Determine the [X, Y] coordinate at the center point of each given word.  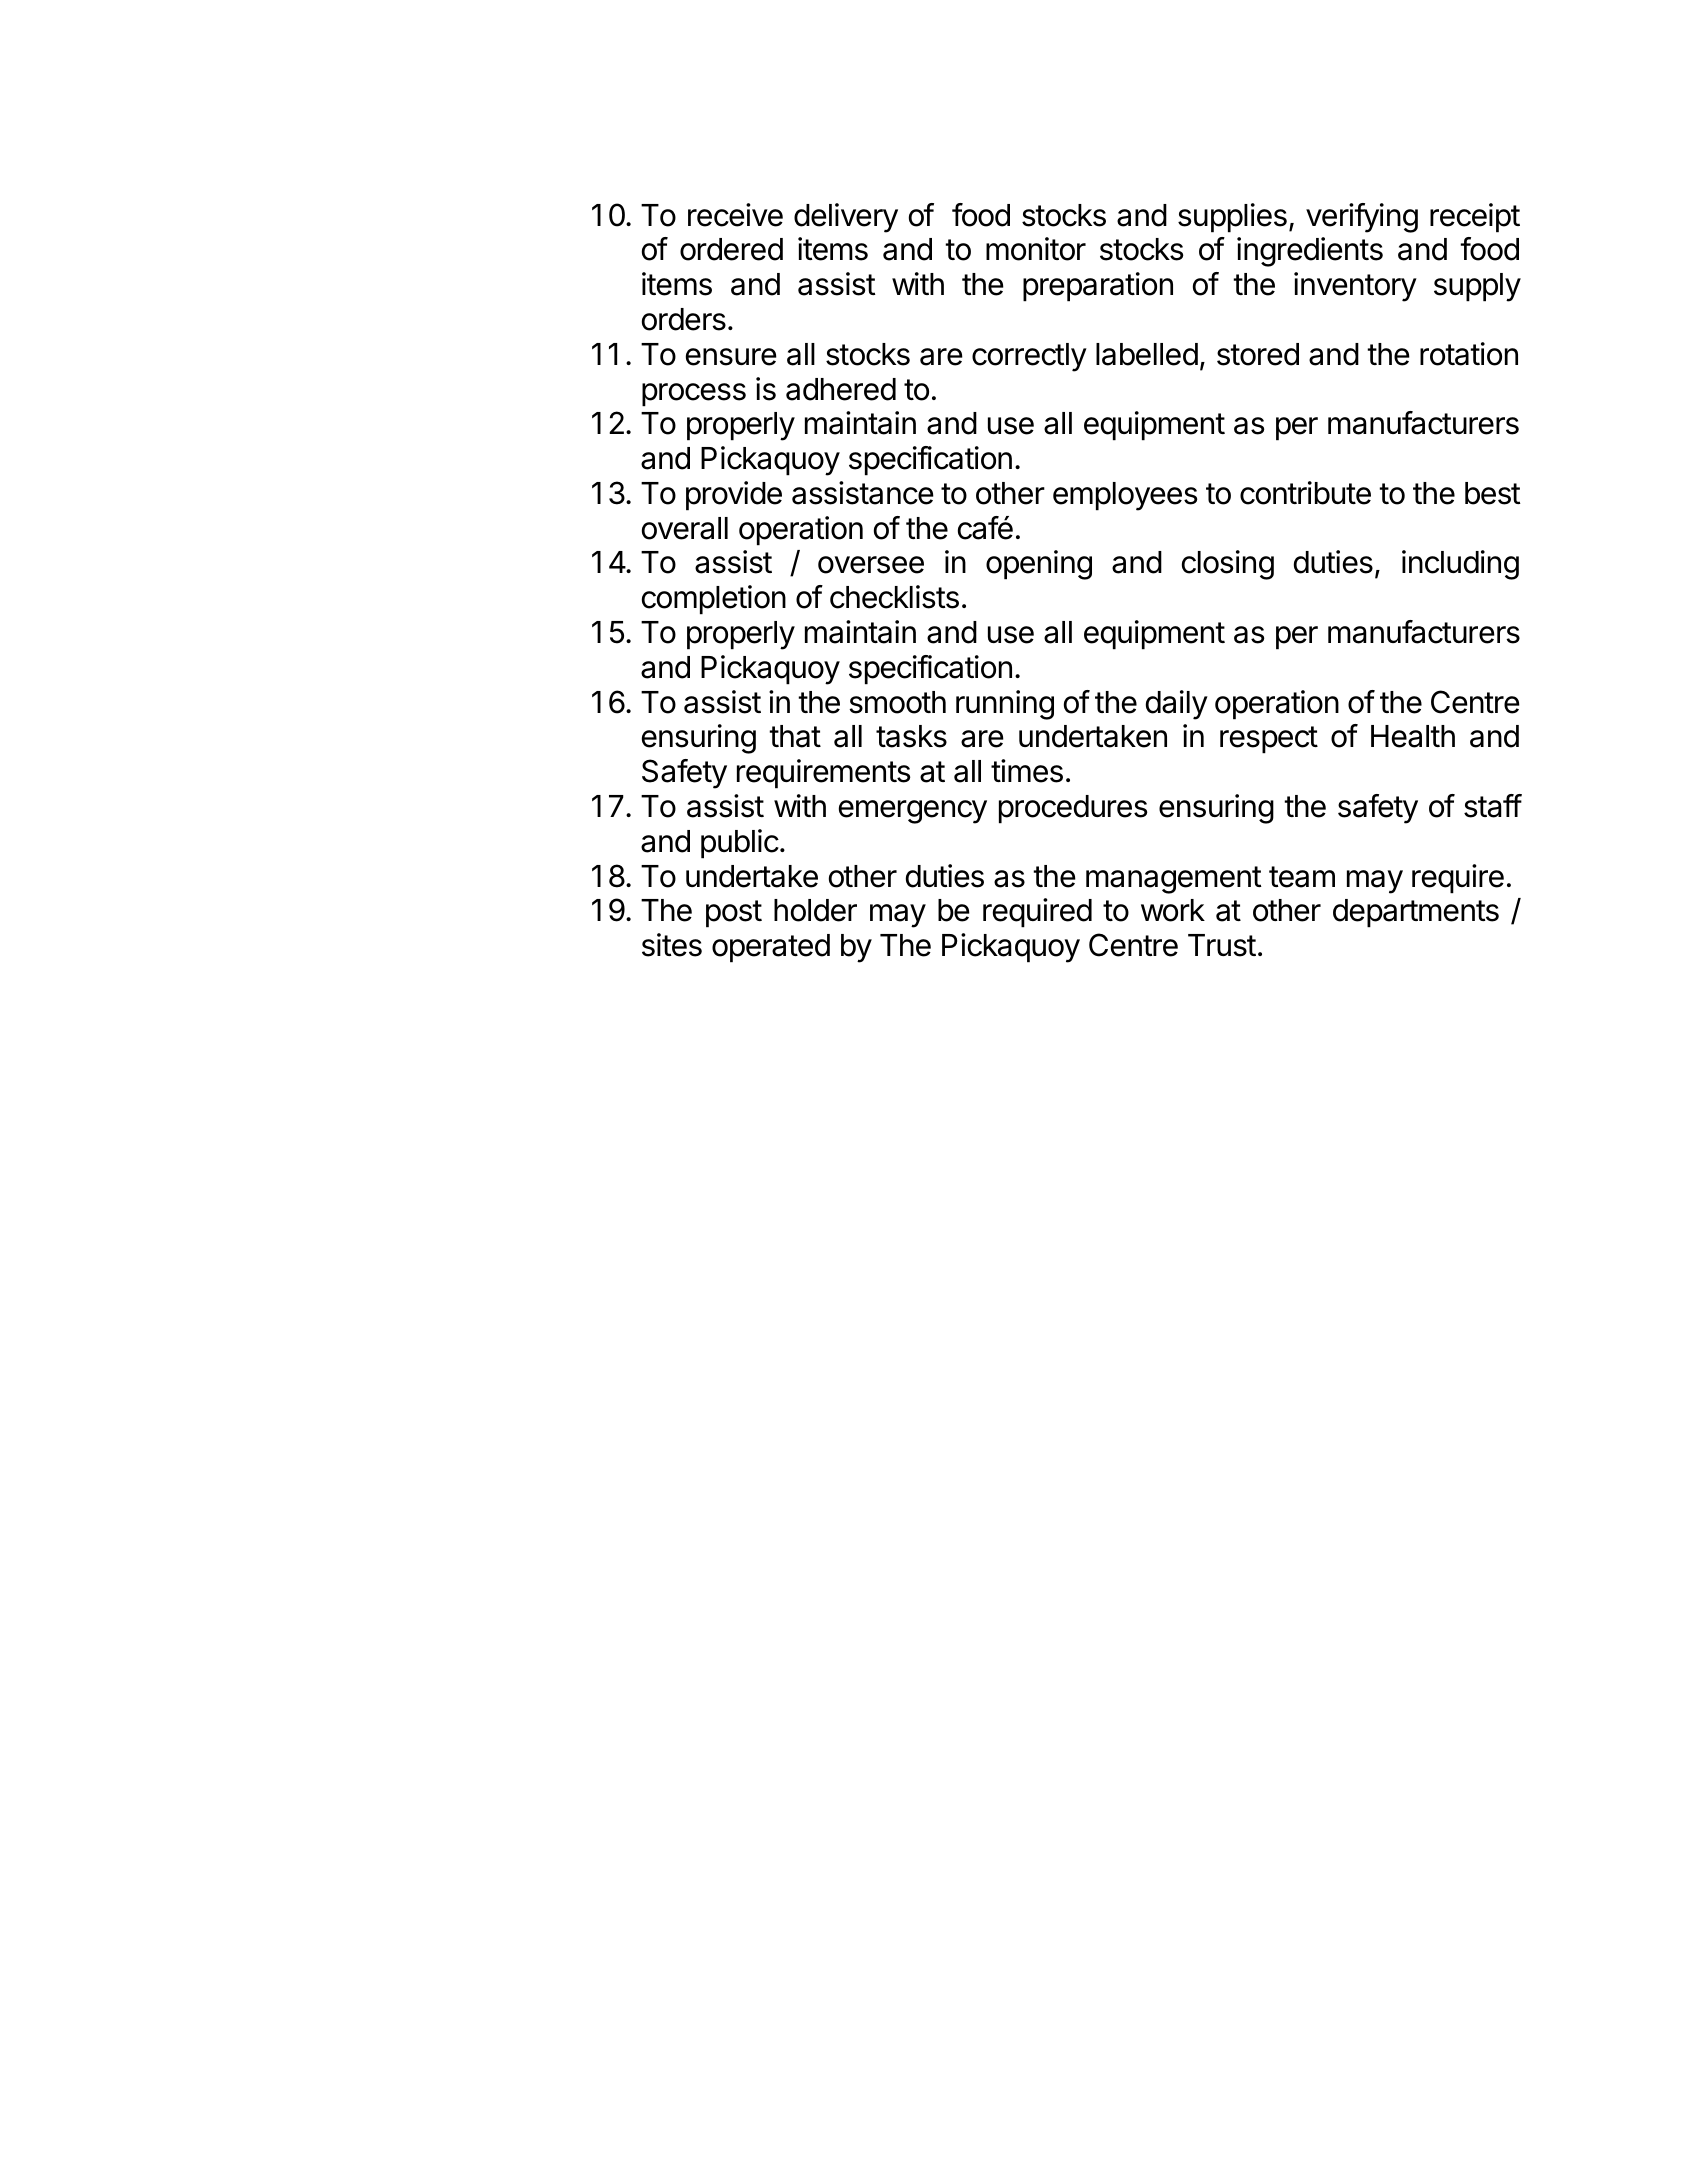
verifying [1362, 218]
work [1173, 910]
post [734, 914]
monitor [1036, 249]
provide [734, 496]
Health [1413, 736]
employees [1125, 496]
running [1005, 705]
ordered [731, 249]
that [795, 736]
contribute [1305, 493]
